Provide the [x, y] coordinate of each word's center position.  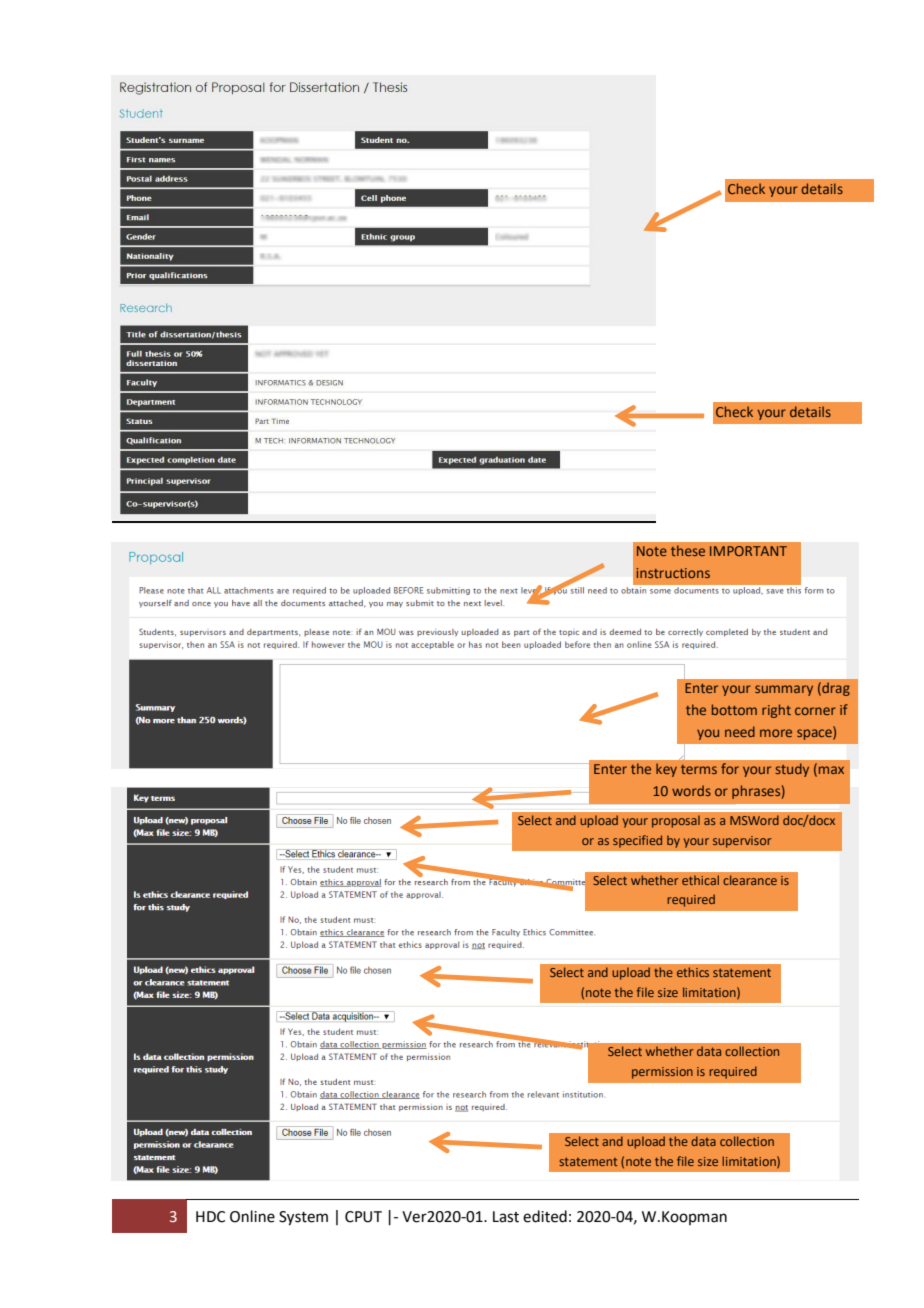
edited [545, 1216]
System [303, 1218]
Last [506, 1217]
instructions [673, 573]
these [688, 550]
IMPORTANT [748, 551]
